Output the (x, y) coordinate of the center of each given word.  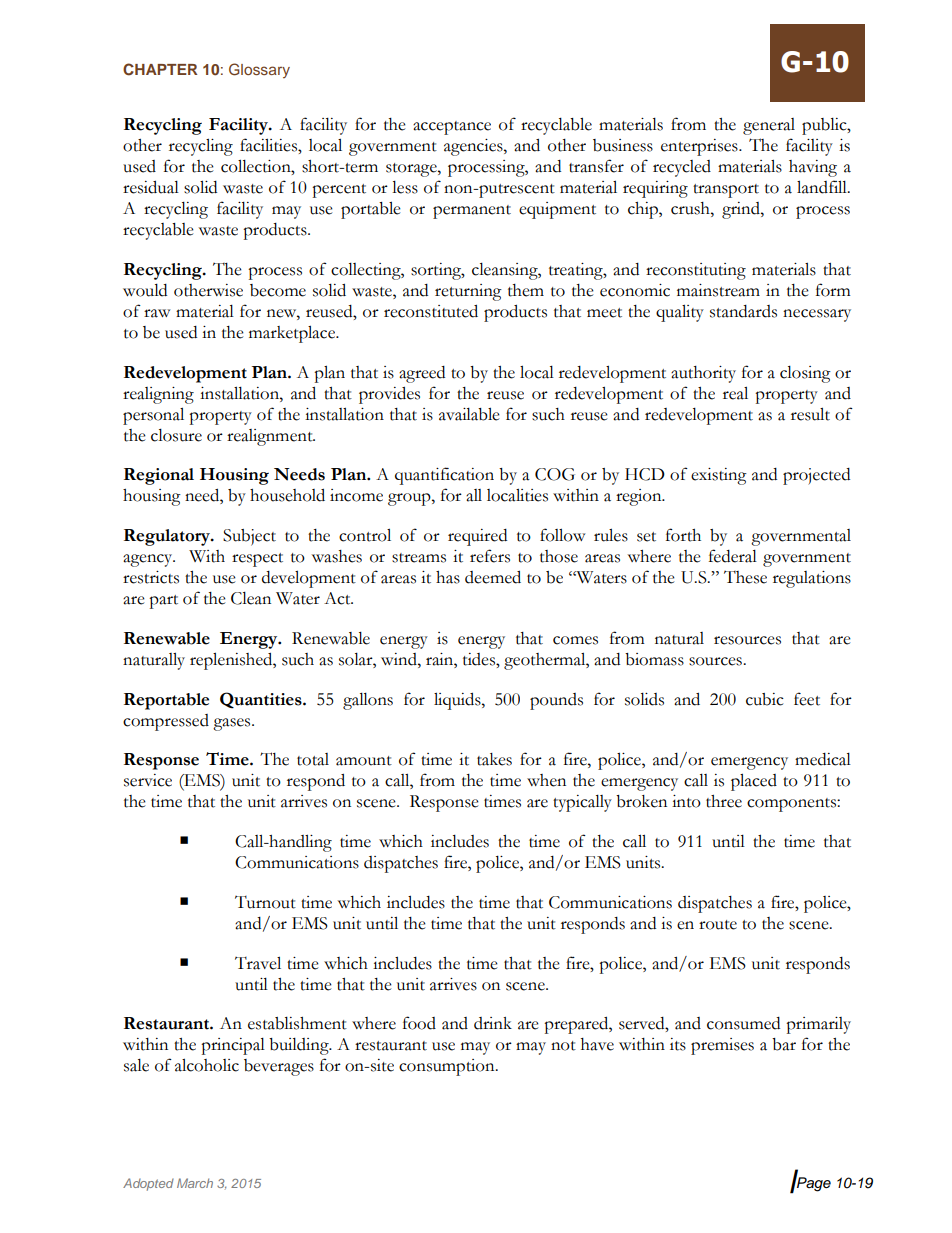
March (195, 1183)
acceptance (452, 128)
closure (176, 435)
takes (494, 759)
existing (719, 476)
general (769, 126)
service (148, 780)
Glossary (259, 70)
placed (754, 782)
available (469, 414)
